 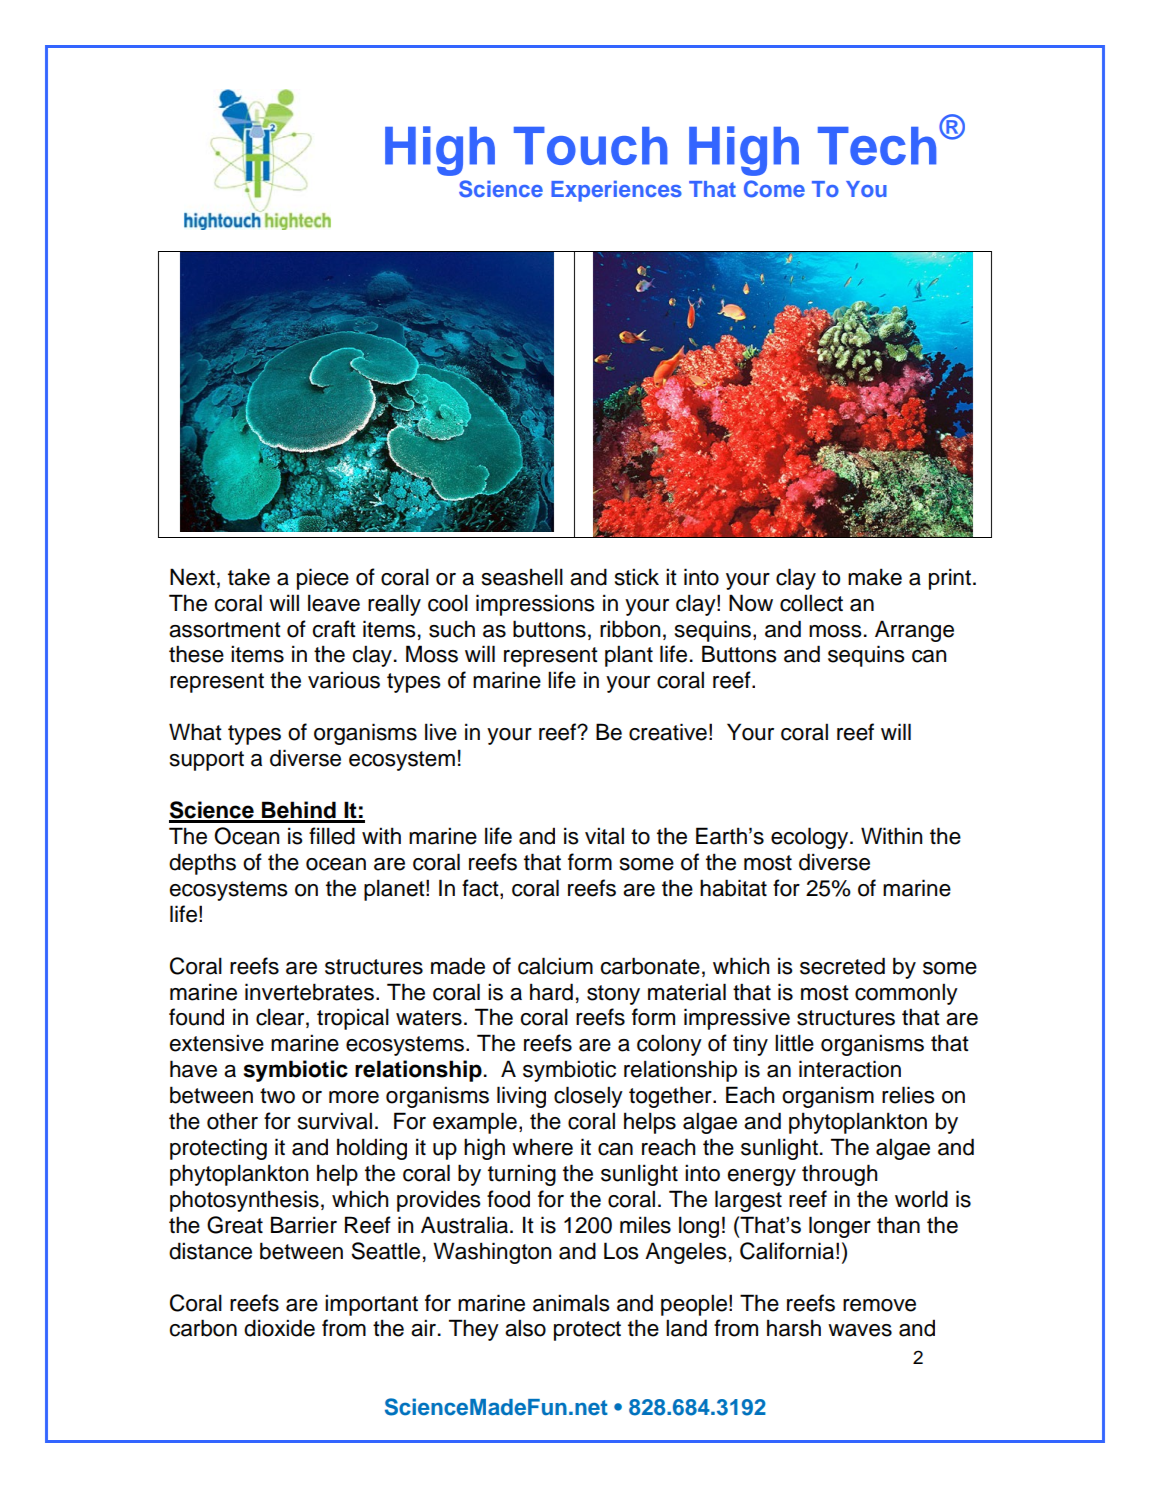 What do you see at coordinates (309, 992) in the image?
I see `invertebrates` at bounding box center [309, 992].
